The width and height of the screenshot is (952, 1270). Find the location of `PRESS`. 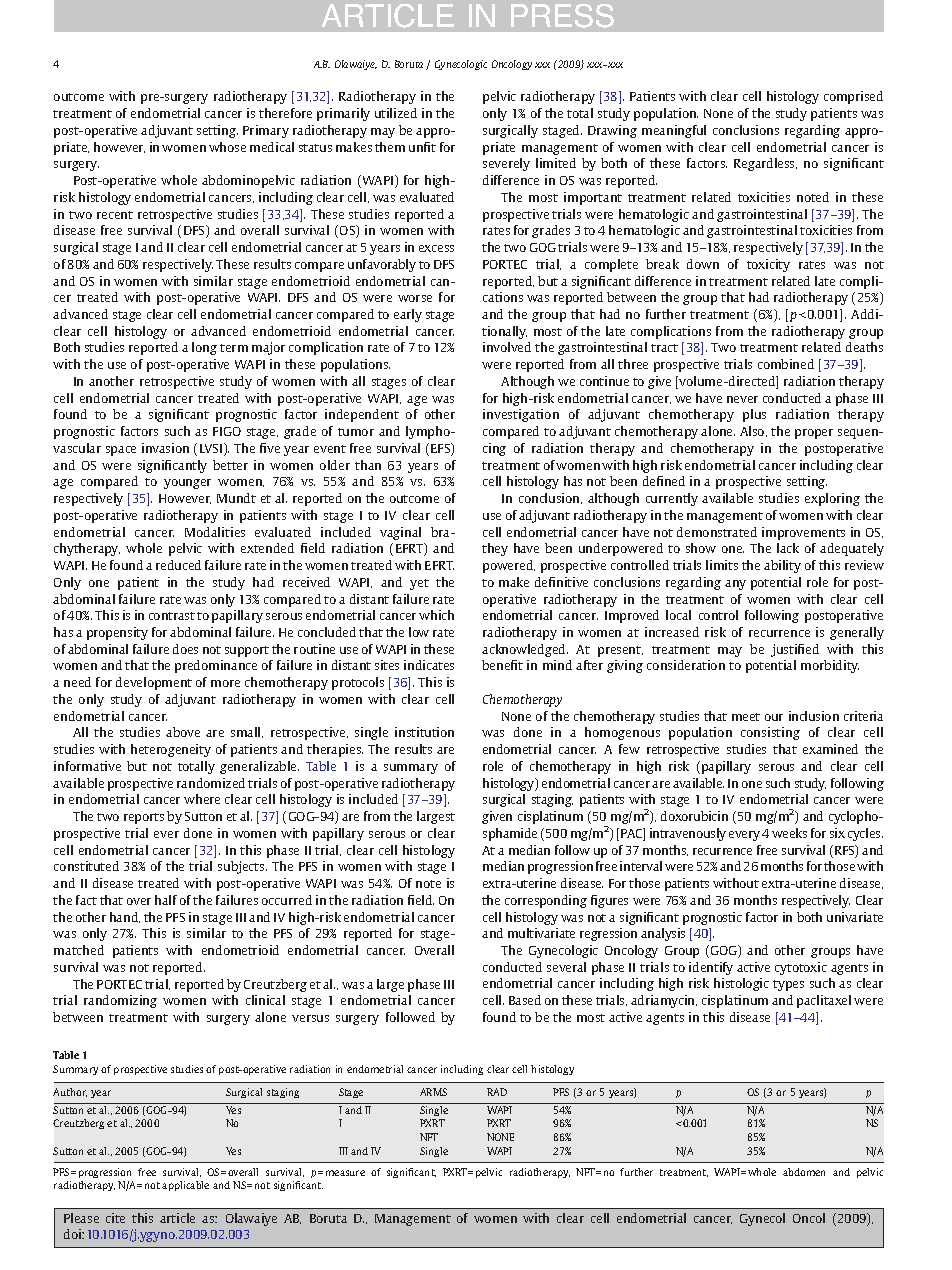

PRESS is located at coordinates (562, 16).
